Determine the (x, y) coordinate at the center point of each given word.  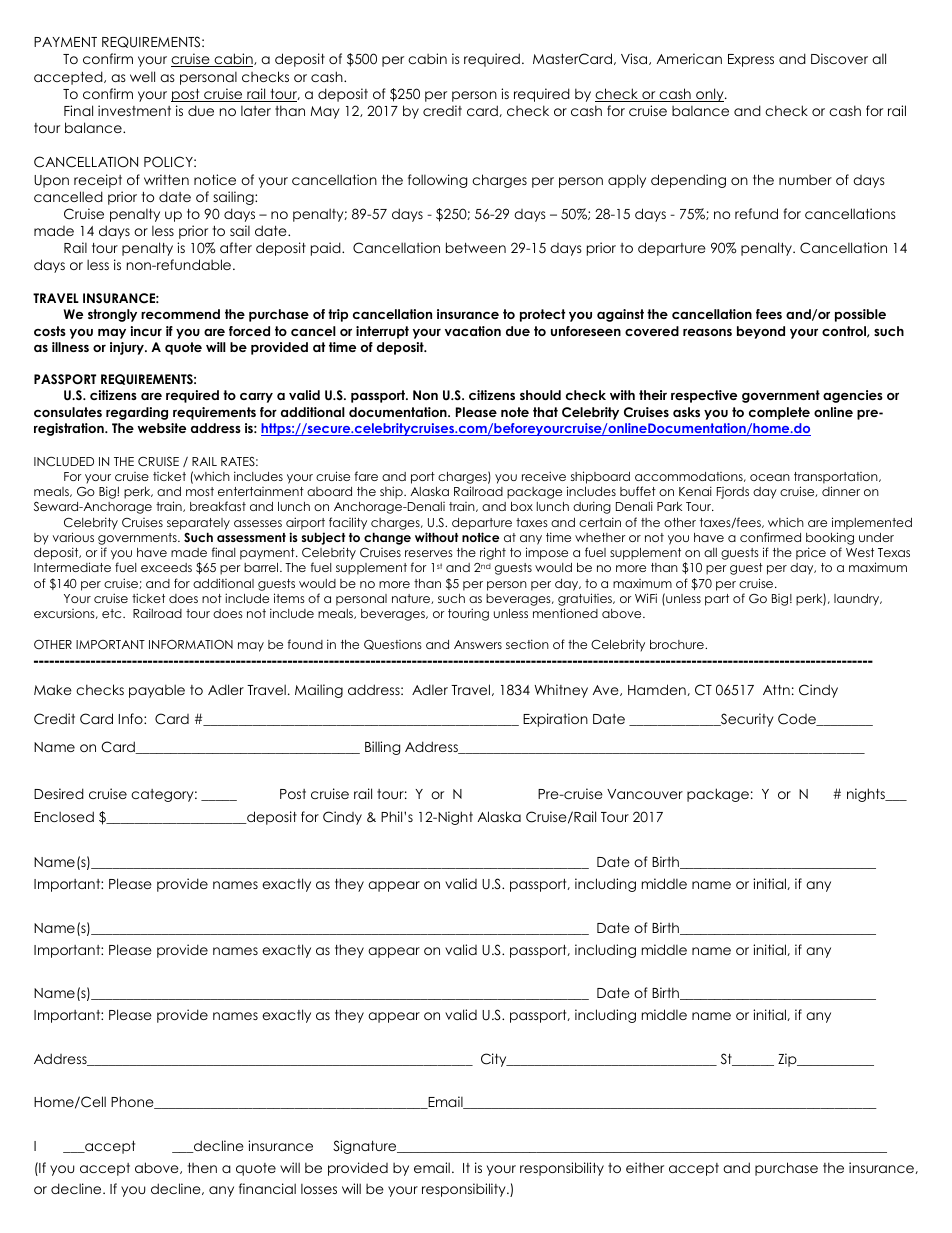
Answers (478, 644)
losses (319, 1189)
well (142, 76)
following (437, 181)
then (202, 1168)
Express (751, 60)
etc (113, 613)
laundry (858, 600)
